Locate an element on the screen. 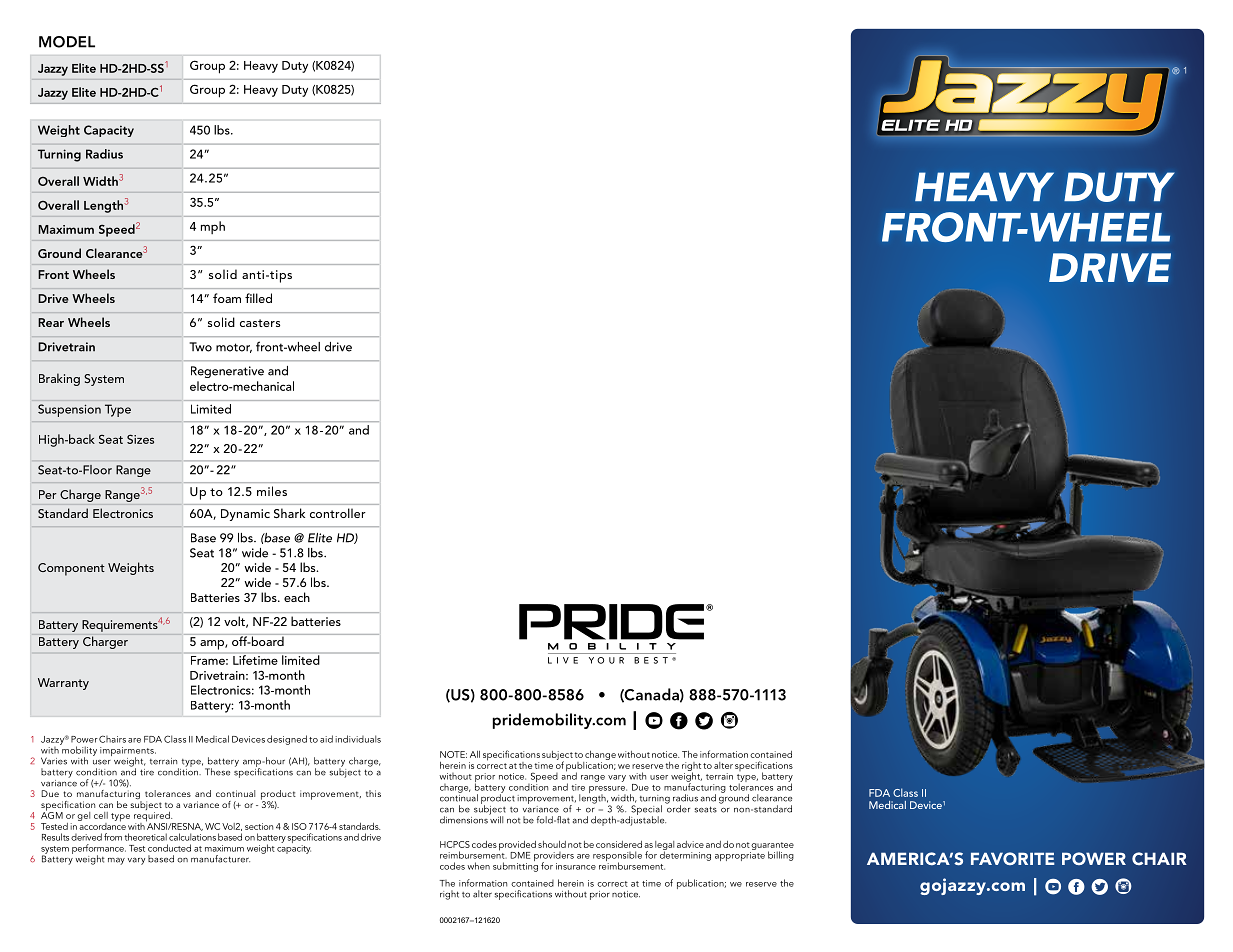 The width and height of the screenshot is (1233, 952). MODEL is located at coordinates (67, 42).
